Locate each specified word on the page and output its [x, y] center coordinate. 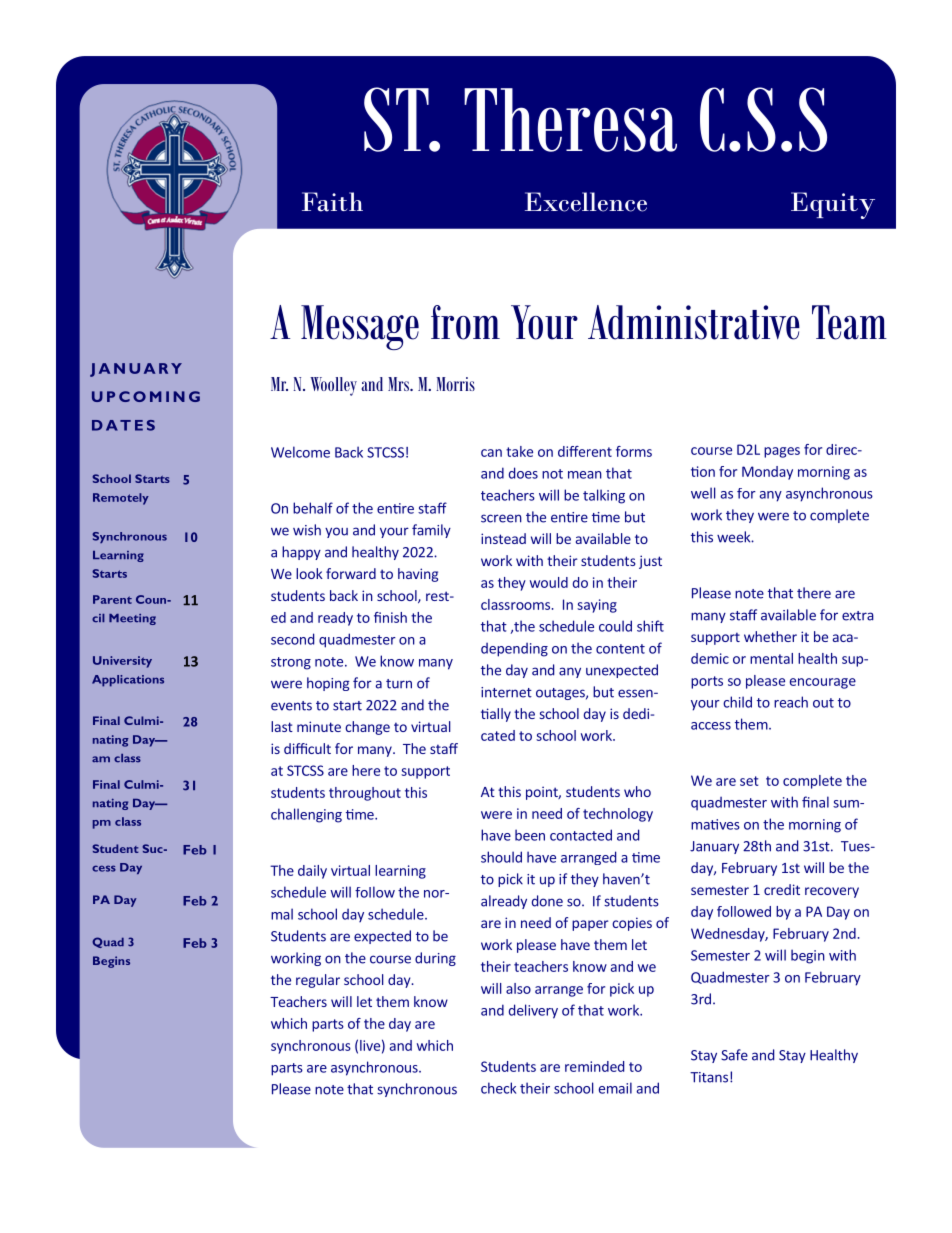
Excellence [586, 202]
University [122, 662]
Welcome [300, 452]
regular [318, 981]
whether [770, 636]
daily [312, 872]
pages [782, 452]
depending [514, 650]
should [501, 857]
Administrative [694, 322]
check [498, 1088]
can [491, 453]
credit [782, 889]
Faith [332, 202]
